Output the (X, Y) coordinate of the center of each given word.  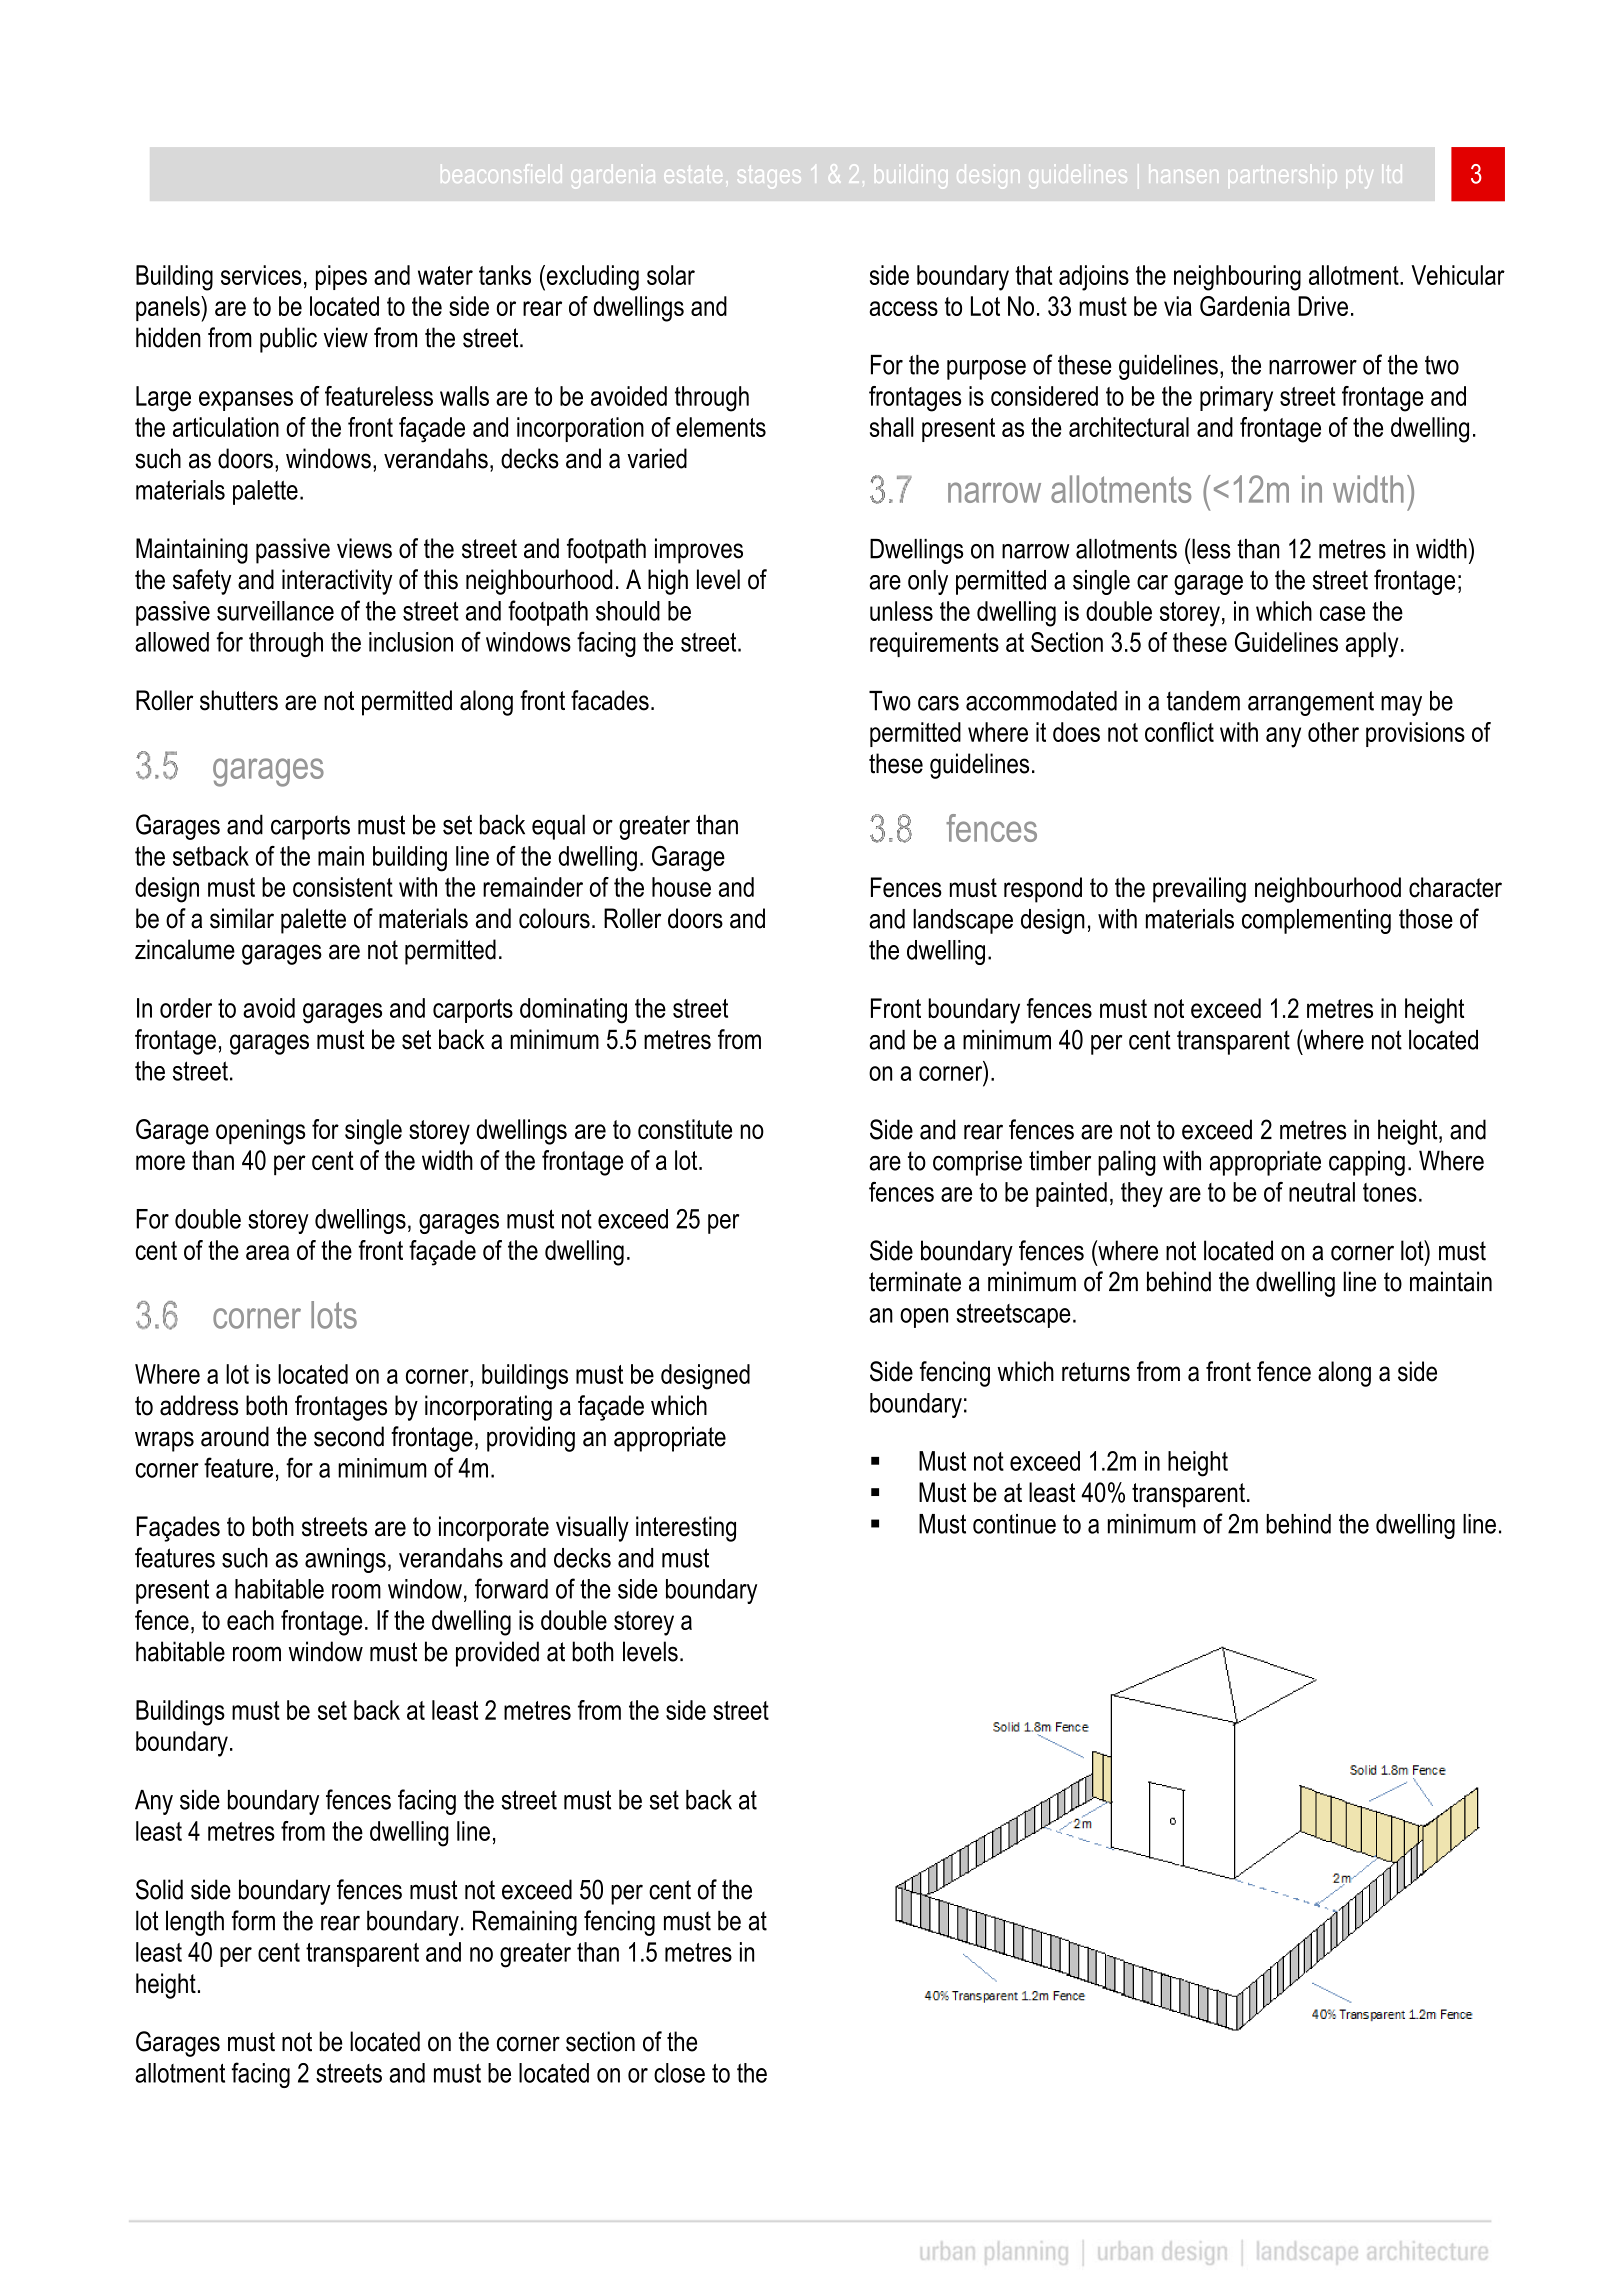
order (186, 1008)
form (253, 1920)
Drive (1323, 306)
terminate (915, 1281)
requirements (934, 644)
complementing (1316, 921)
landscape (963, 921)
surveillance (275, 611)
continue (1014, 1524)
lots (334, 1315)
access (903, 308)
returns (1096, 1372)
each (250, 1620)
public (288, 340)
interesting (686, 1529)
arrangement (1311, 703)
